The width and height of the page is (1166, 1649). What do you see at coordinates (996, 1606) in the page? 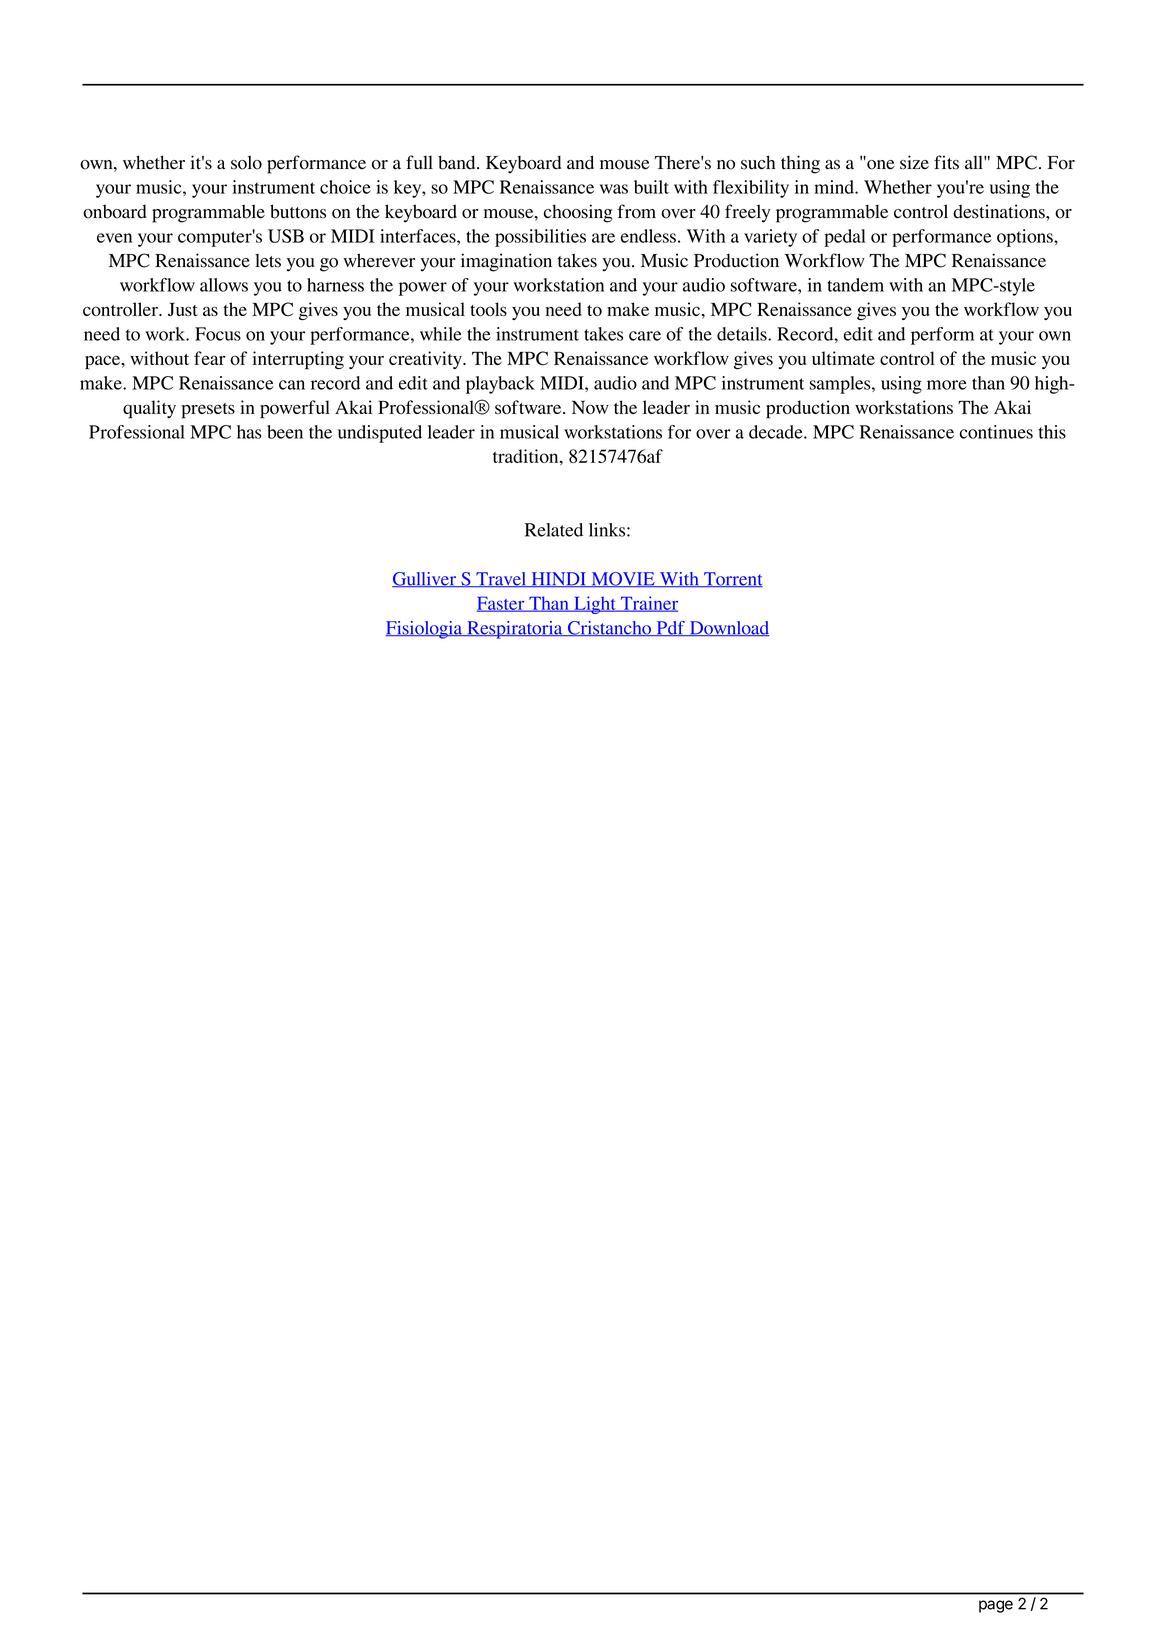
I see `page` at bounding box center [996, 1606].
